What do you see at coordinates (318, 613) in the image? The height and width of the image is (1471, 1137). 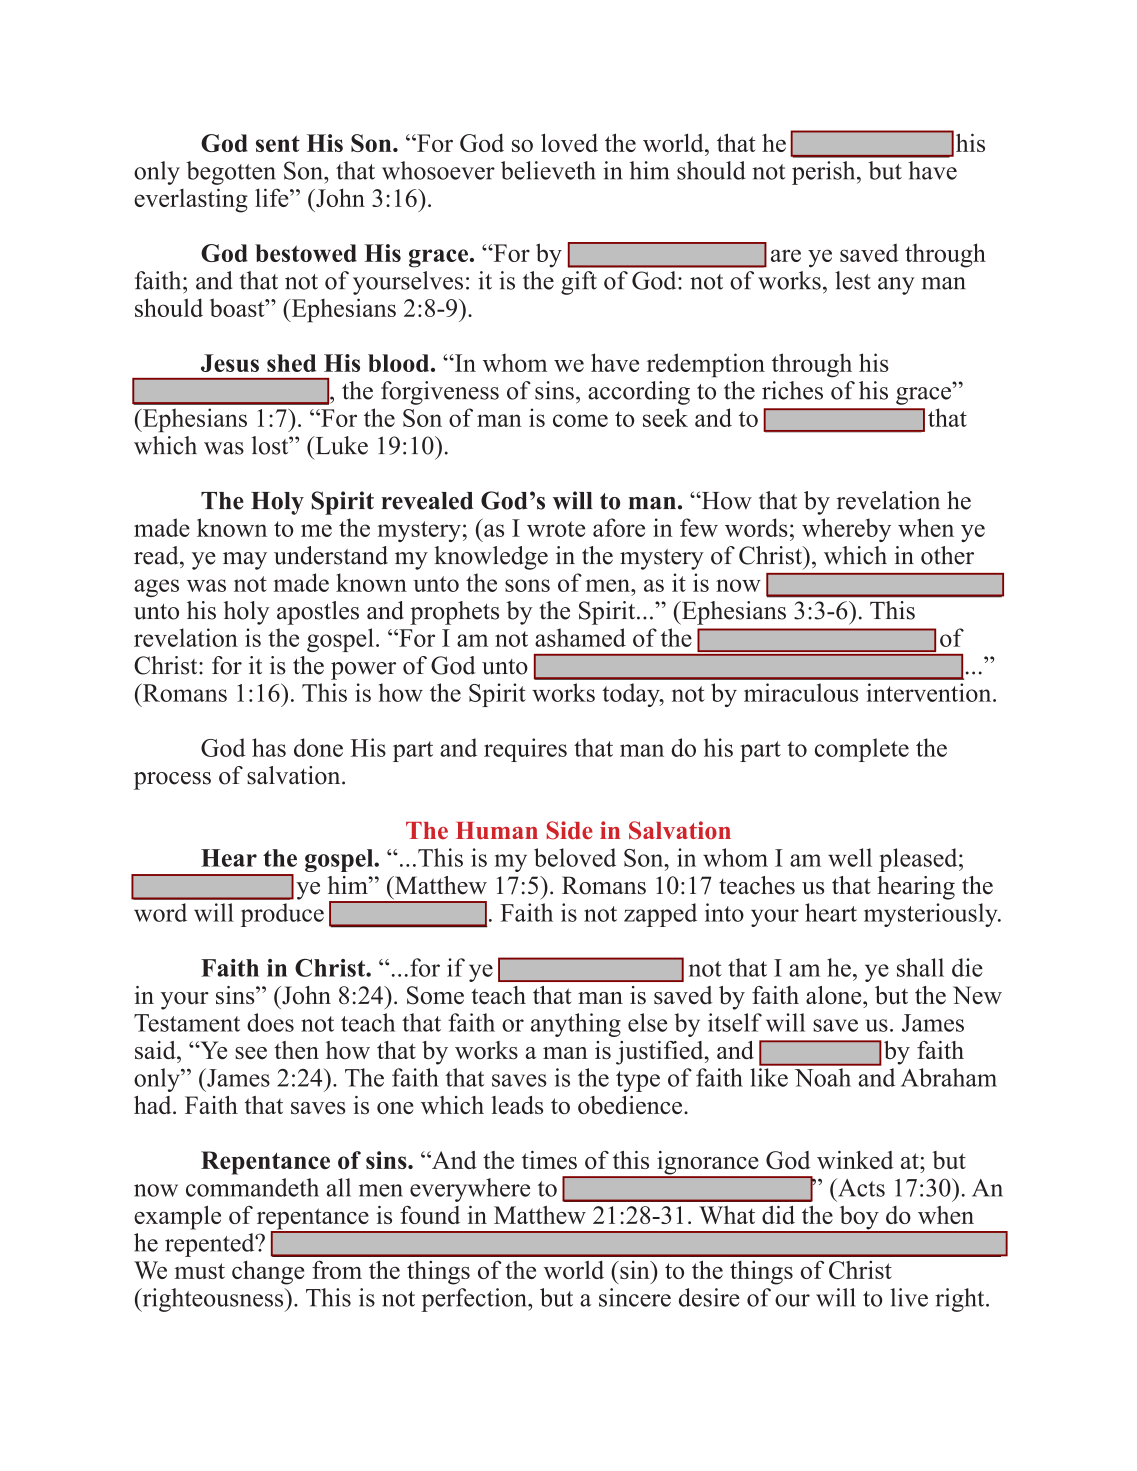 I see `apostles` at bounding box center [318, 613].
